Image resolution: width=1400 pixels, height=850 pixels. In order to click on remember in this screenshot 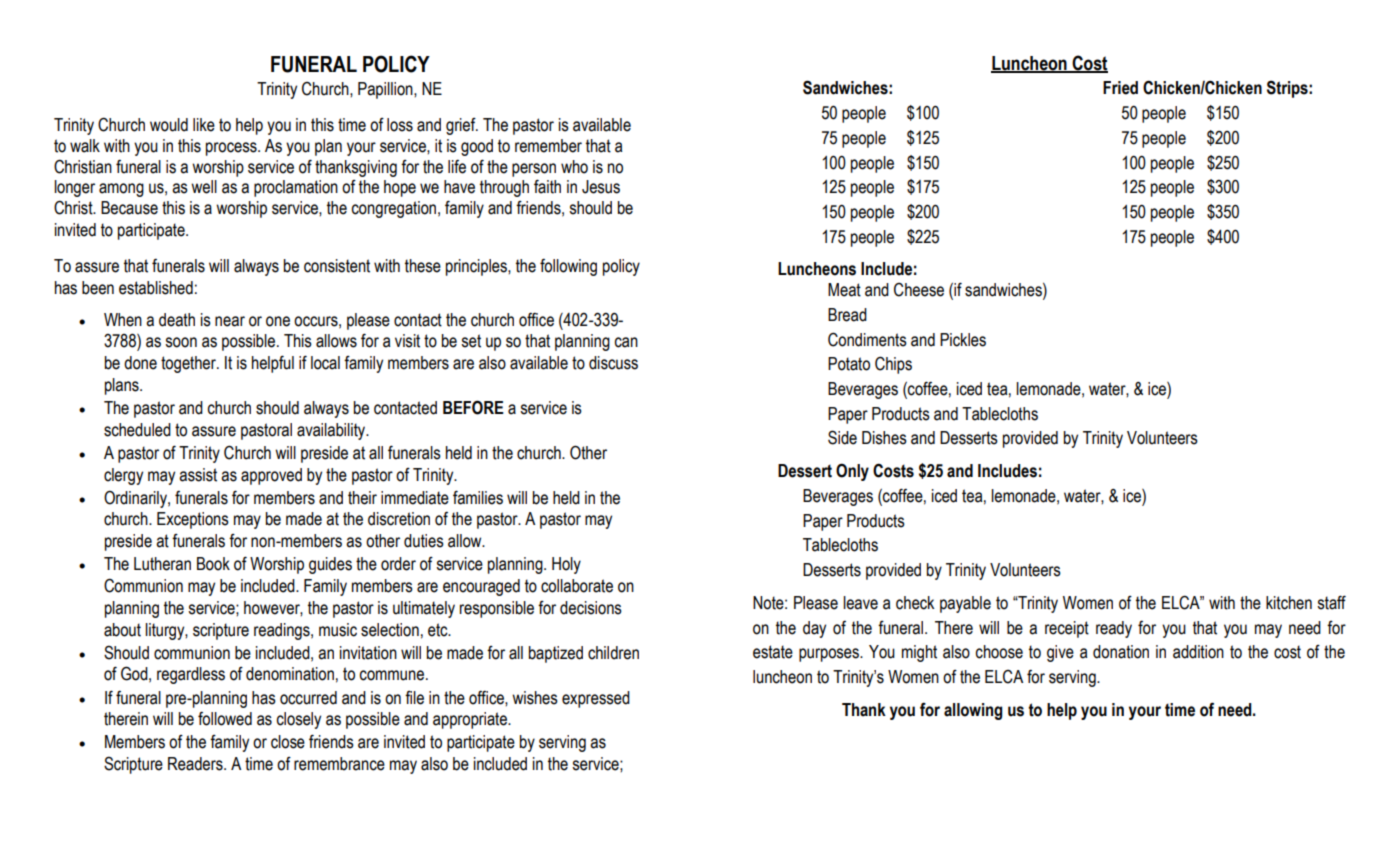, I will do `click(548, 146)`.
